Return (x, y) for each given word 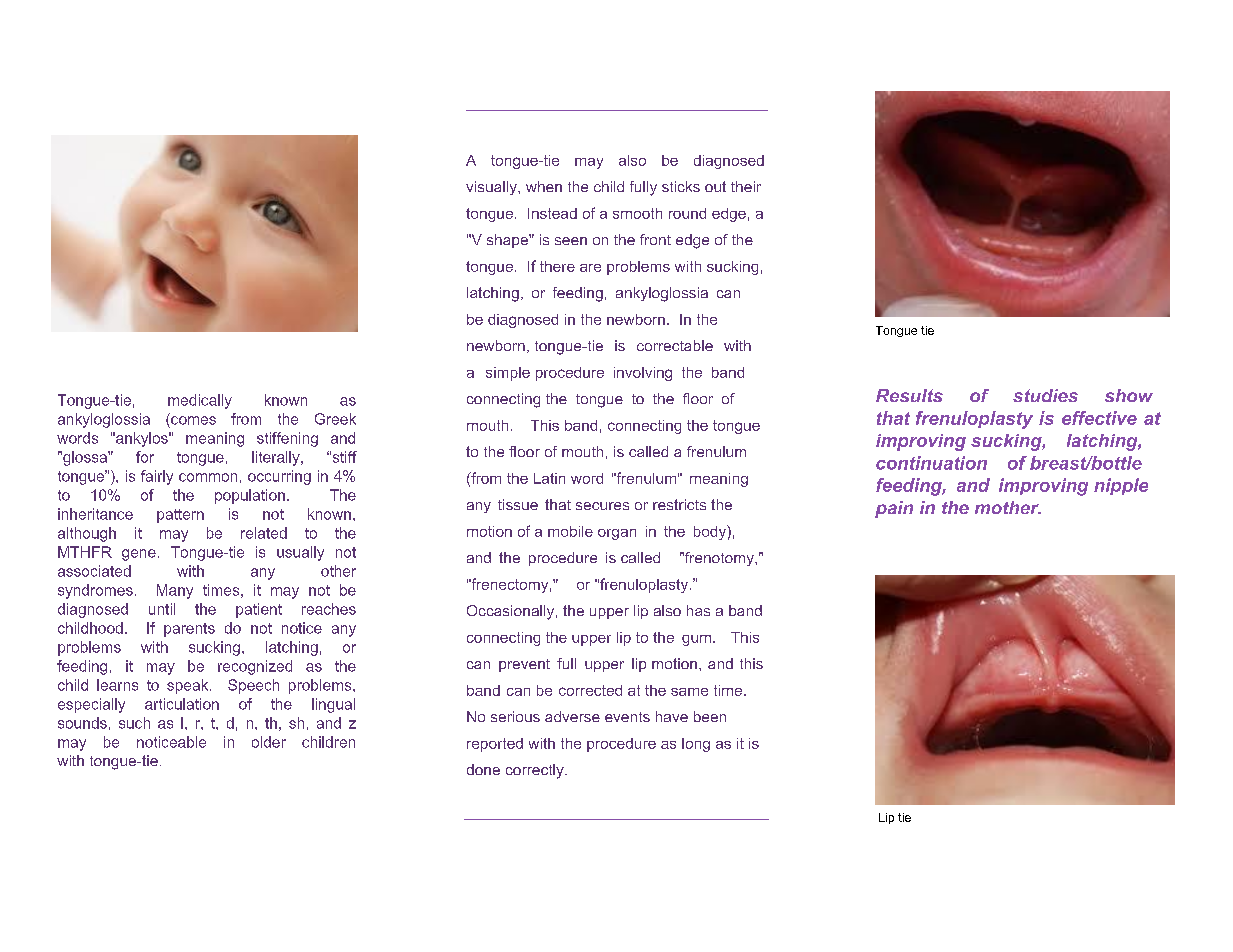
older (269, 742)
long (696, 745)
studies (1045, 395)
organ (617, 534)
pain (894, 509)
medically (200, 401)
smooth (637, 213)
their (746, 186)
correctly (536, 771)
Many (175, 591)
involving (643, 374)
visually (492, 188)
